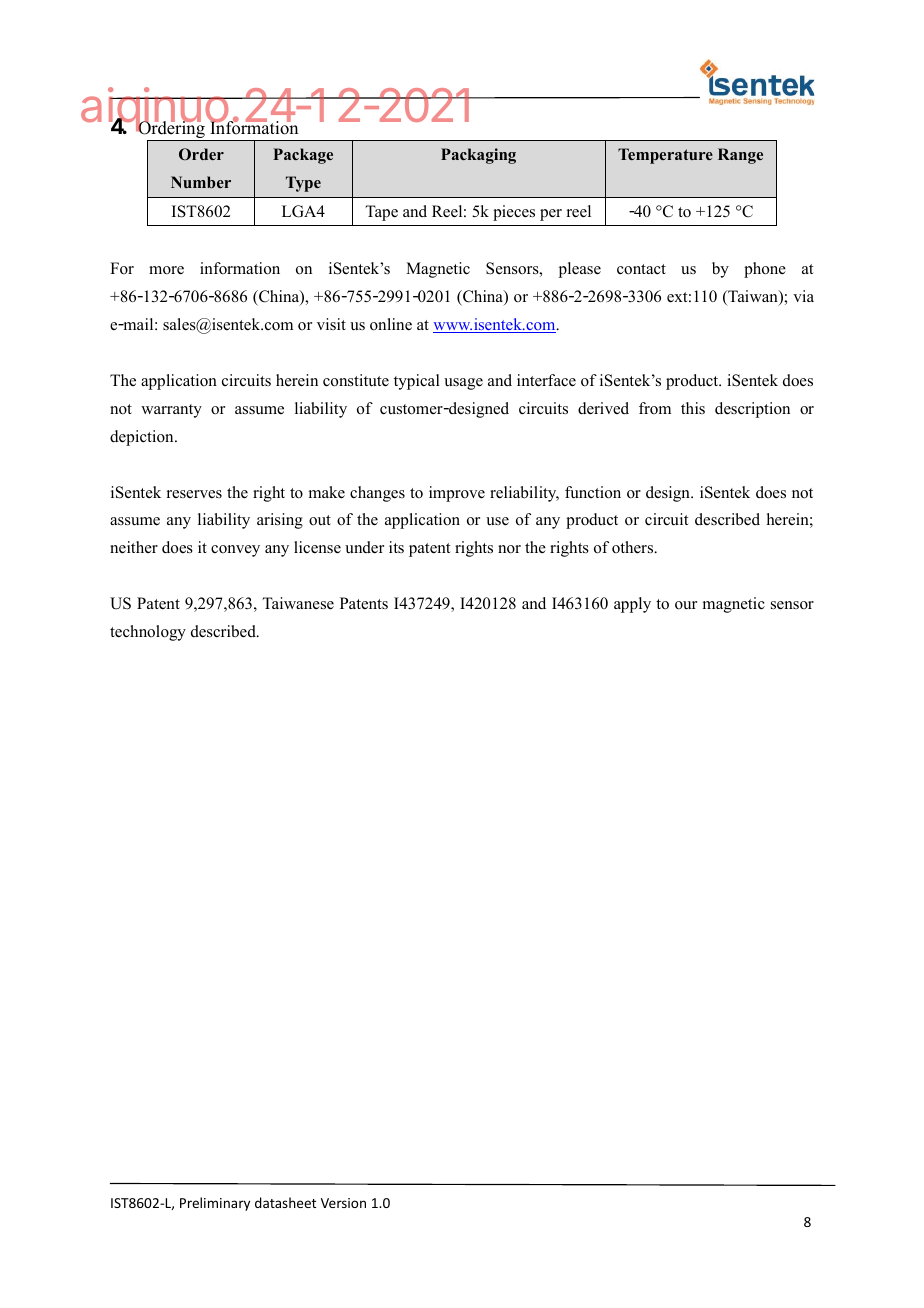 The height and width of the page is (1308, 924). I want to click on nor, so click(509, 549).
